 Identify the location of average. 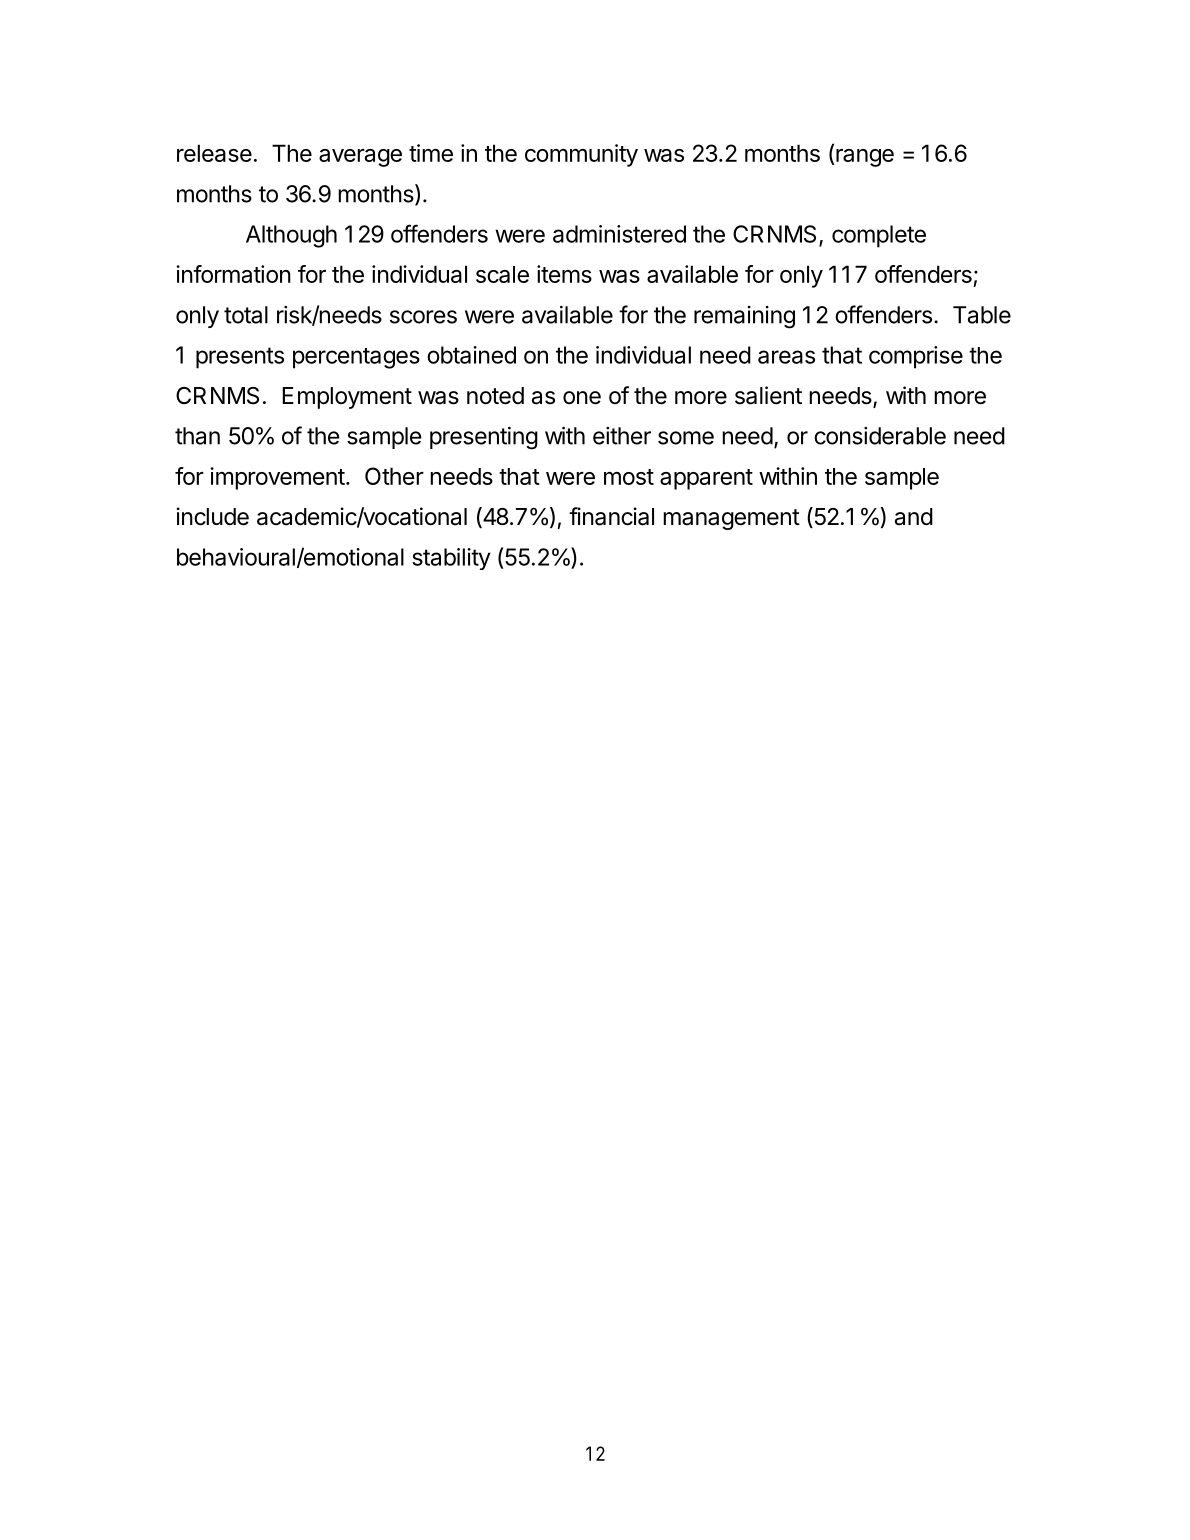
(360, 158).
